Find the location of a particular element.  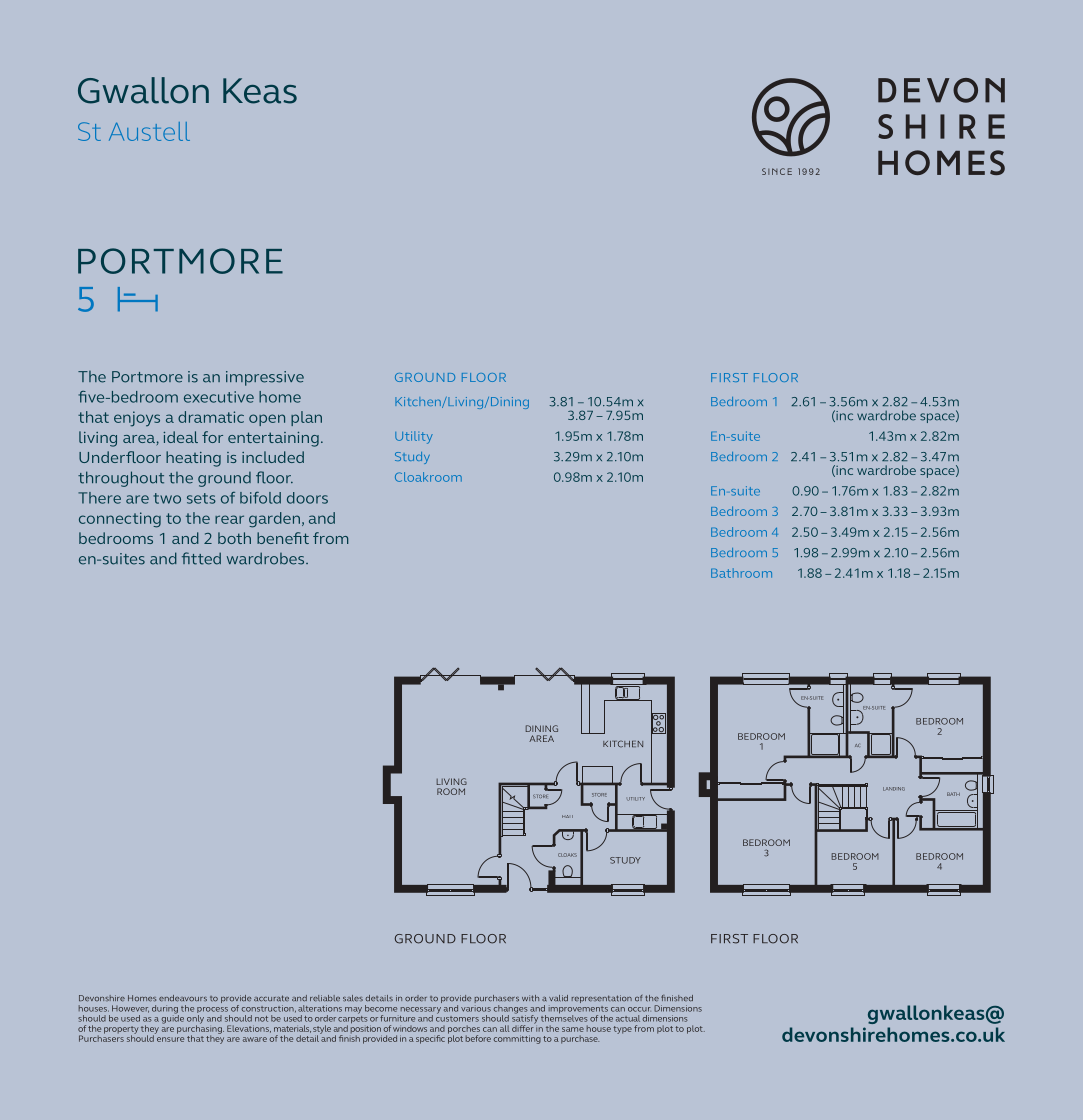

HALL is located at coordinates (567, 816).
